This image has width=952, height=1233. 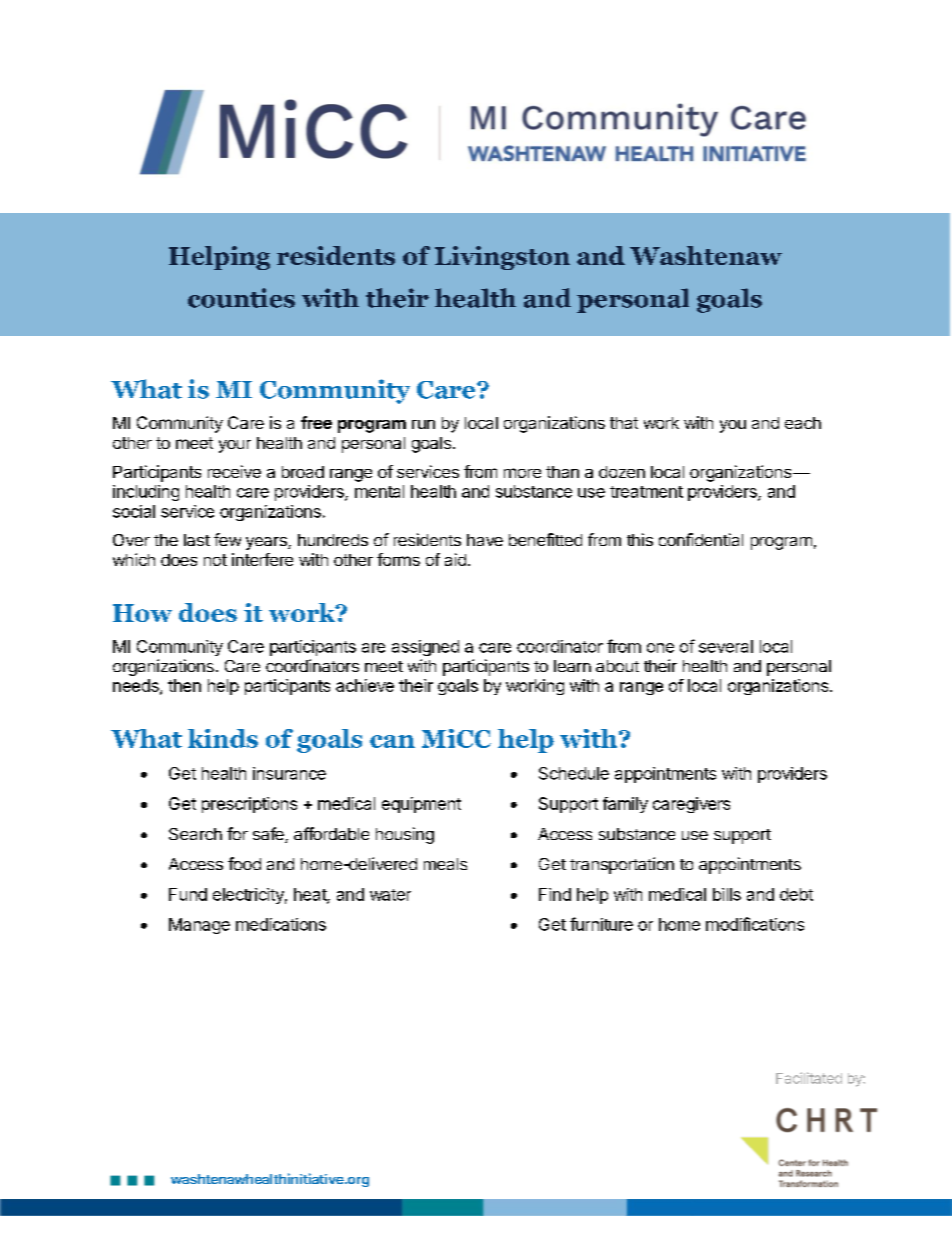 I want to click on food, so click(x=244, y=863).
